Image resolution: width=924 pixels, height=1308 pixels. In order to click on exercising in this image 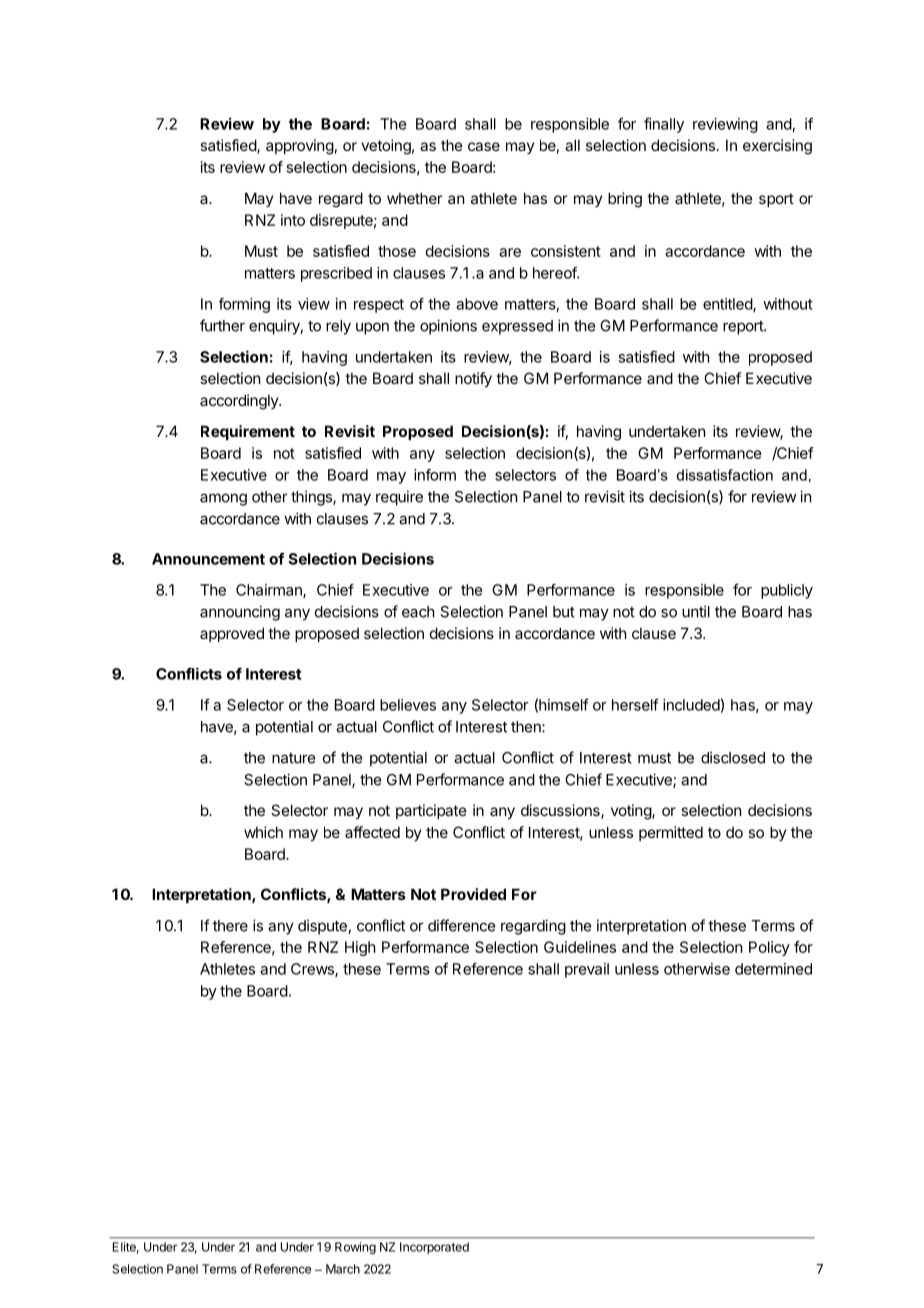, I will do `click(777, 147)`.
